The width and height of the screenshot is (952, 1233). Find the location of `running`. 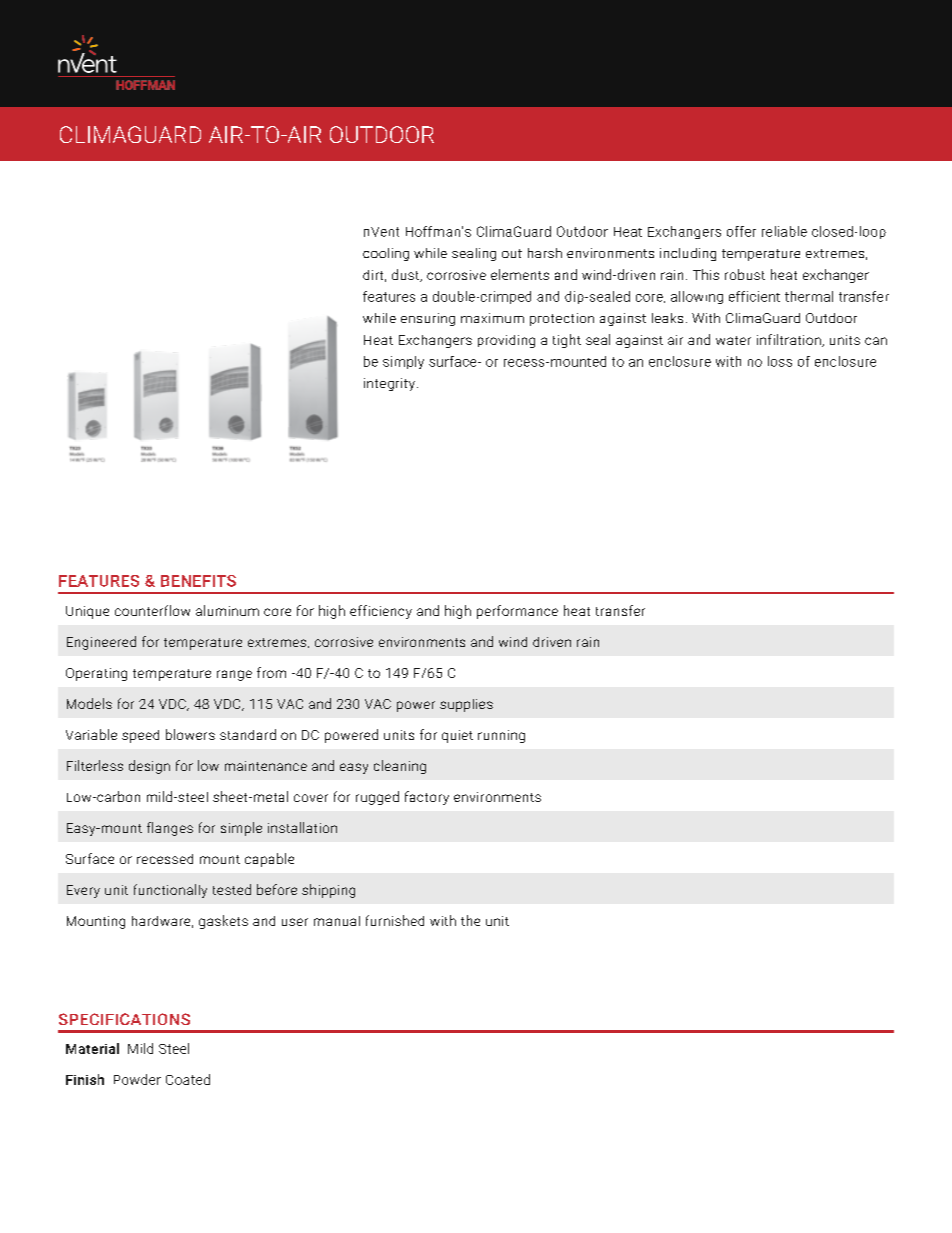

running is located at coordinates (501, 736).
